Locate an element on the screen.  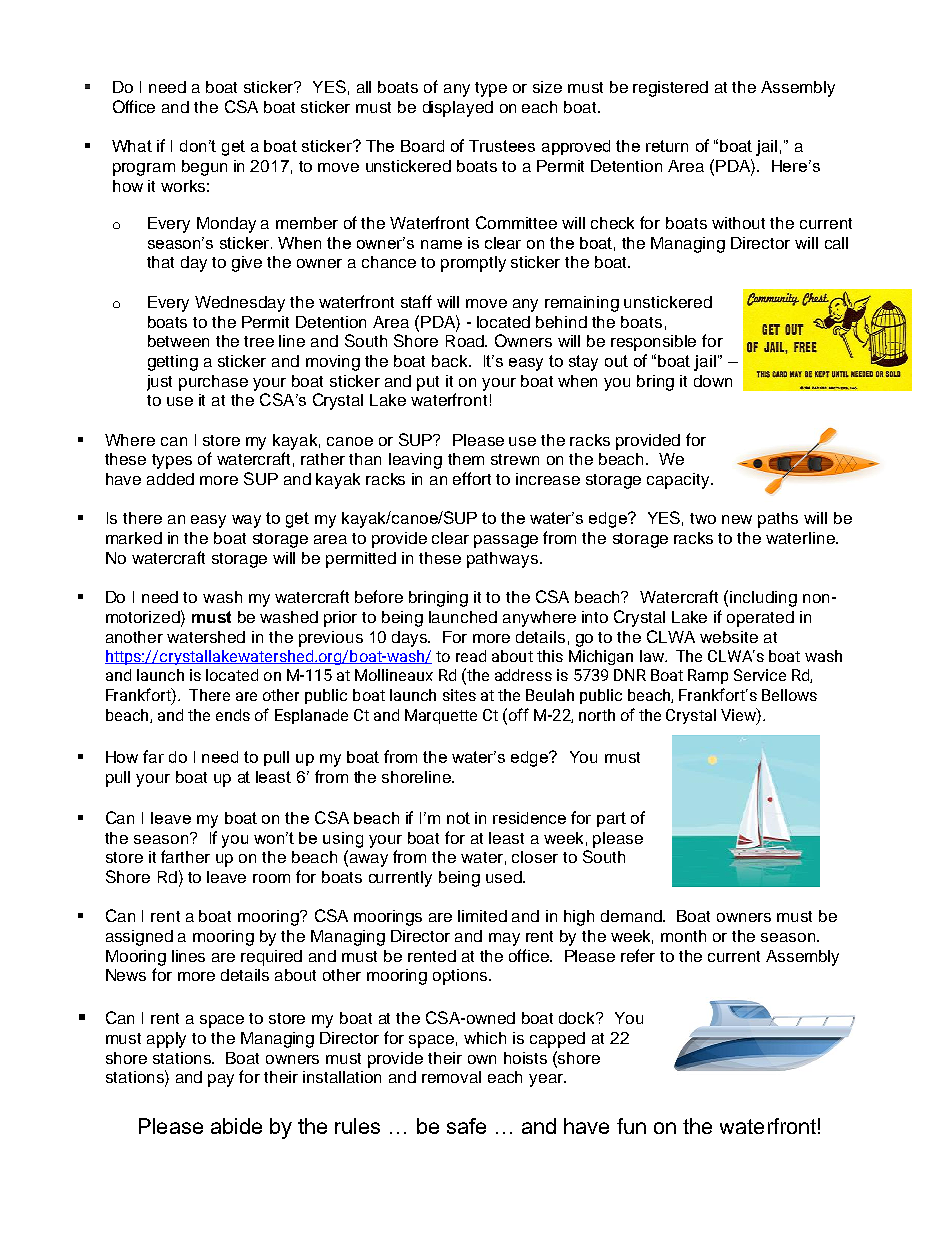
down is located at coordinates (713, 381).
